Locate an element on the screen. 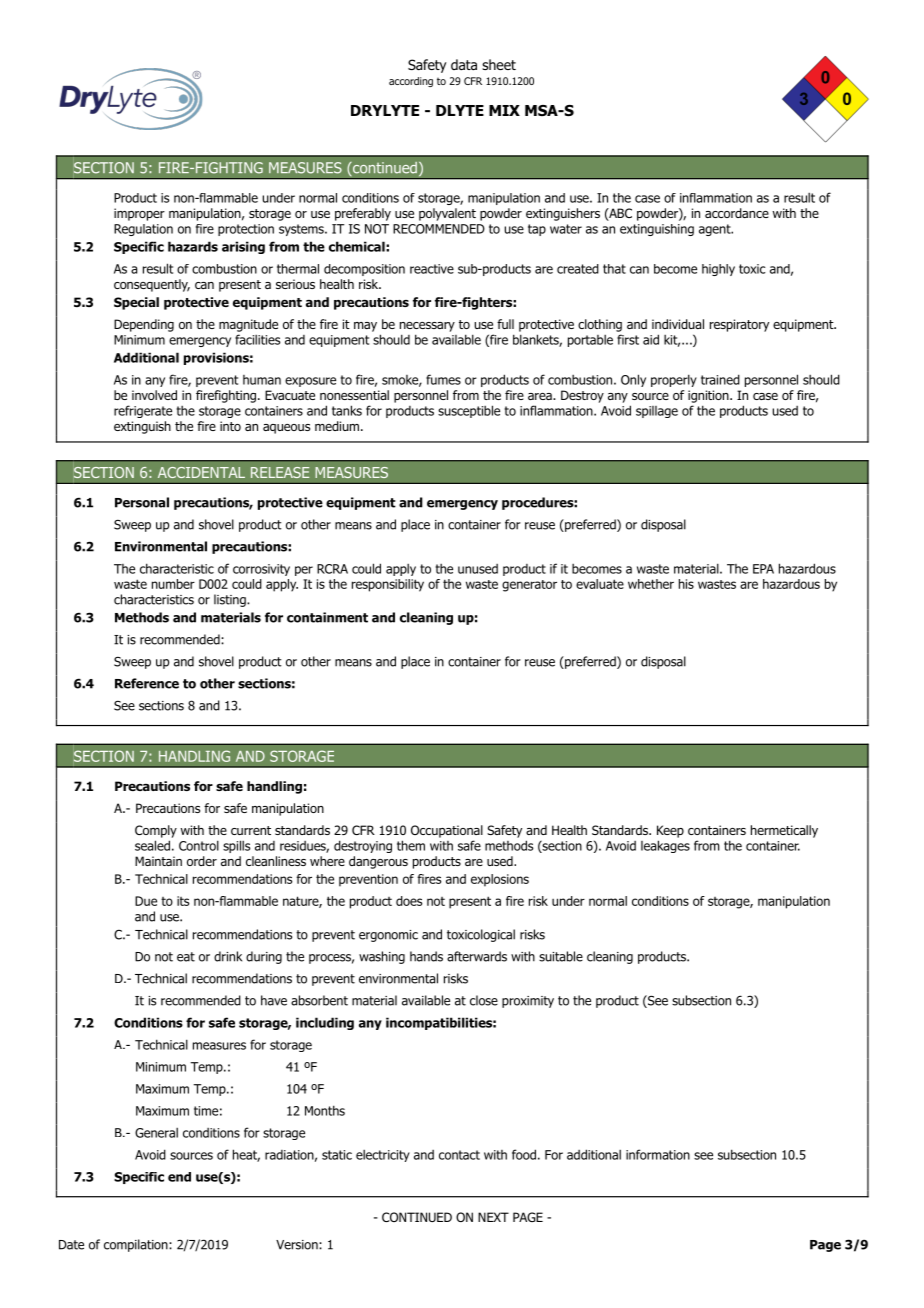 The height and width of the screenshot is (1308, 924). according is located at coordinates (411, 82).
